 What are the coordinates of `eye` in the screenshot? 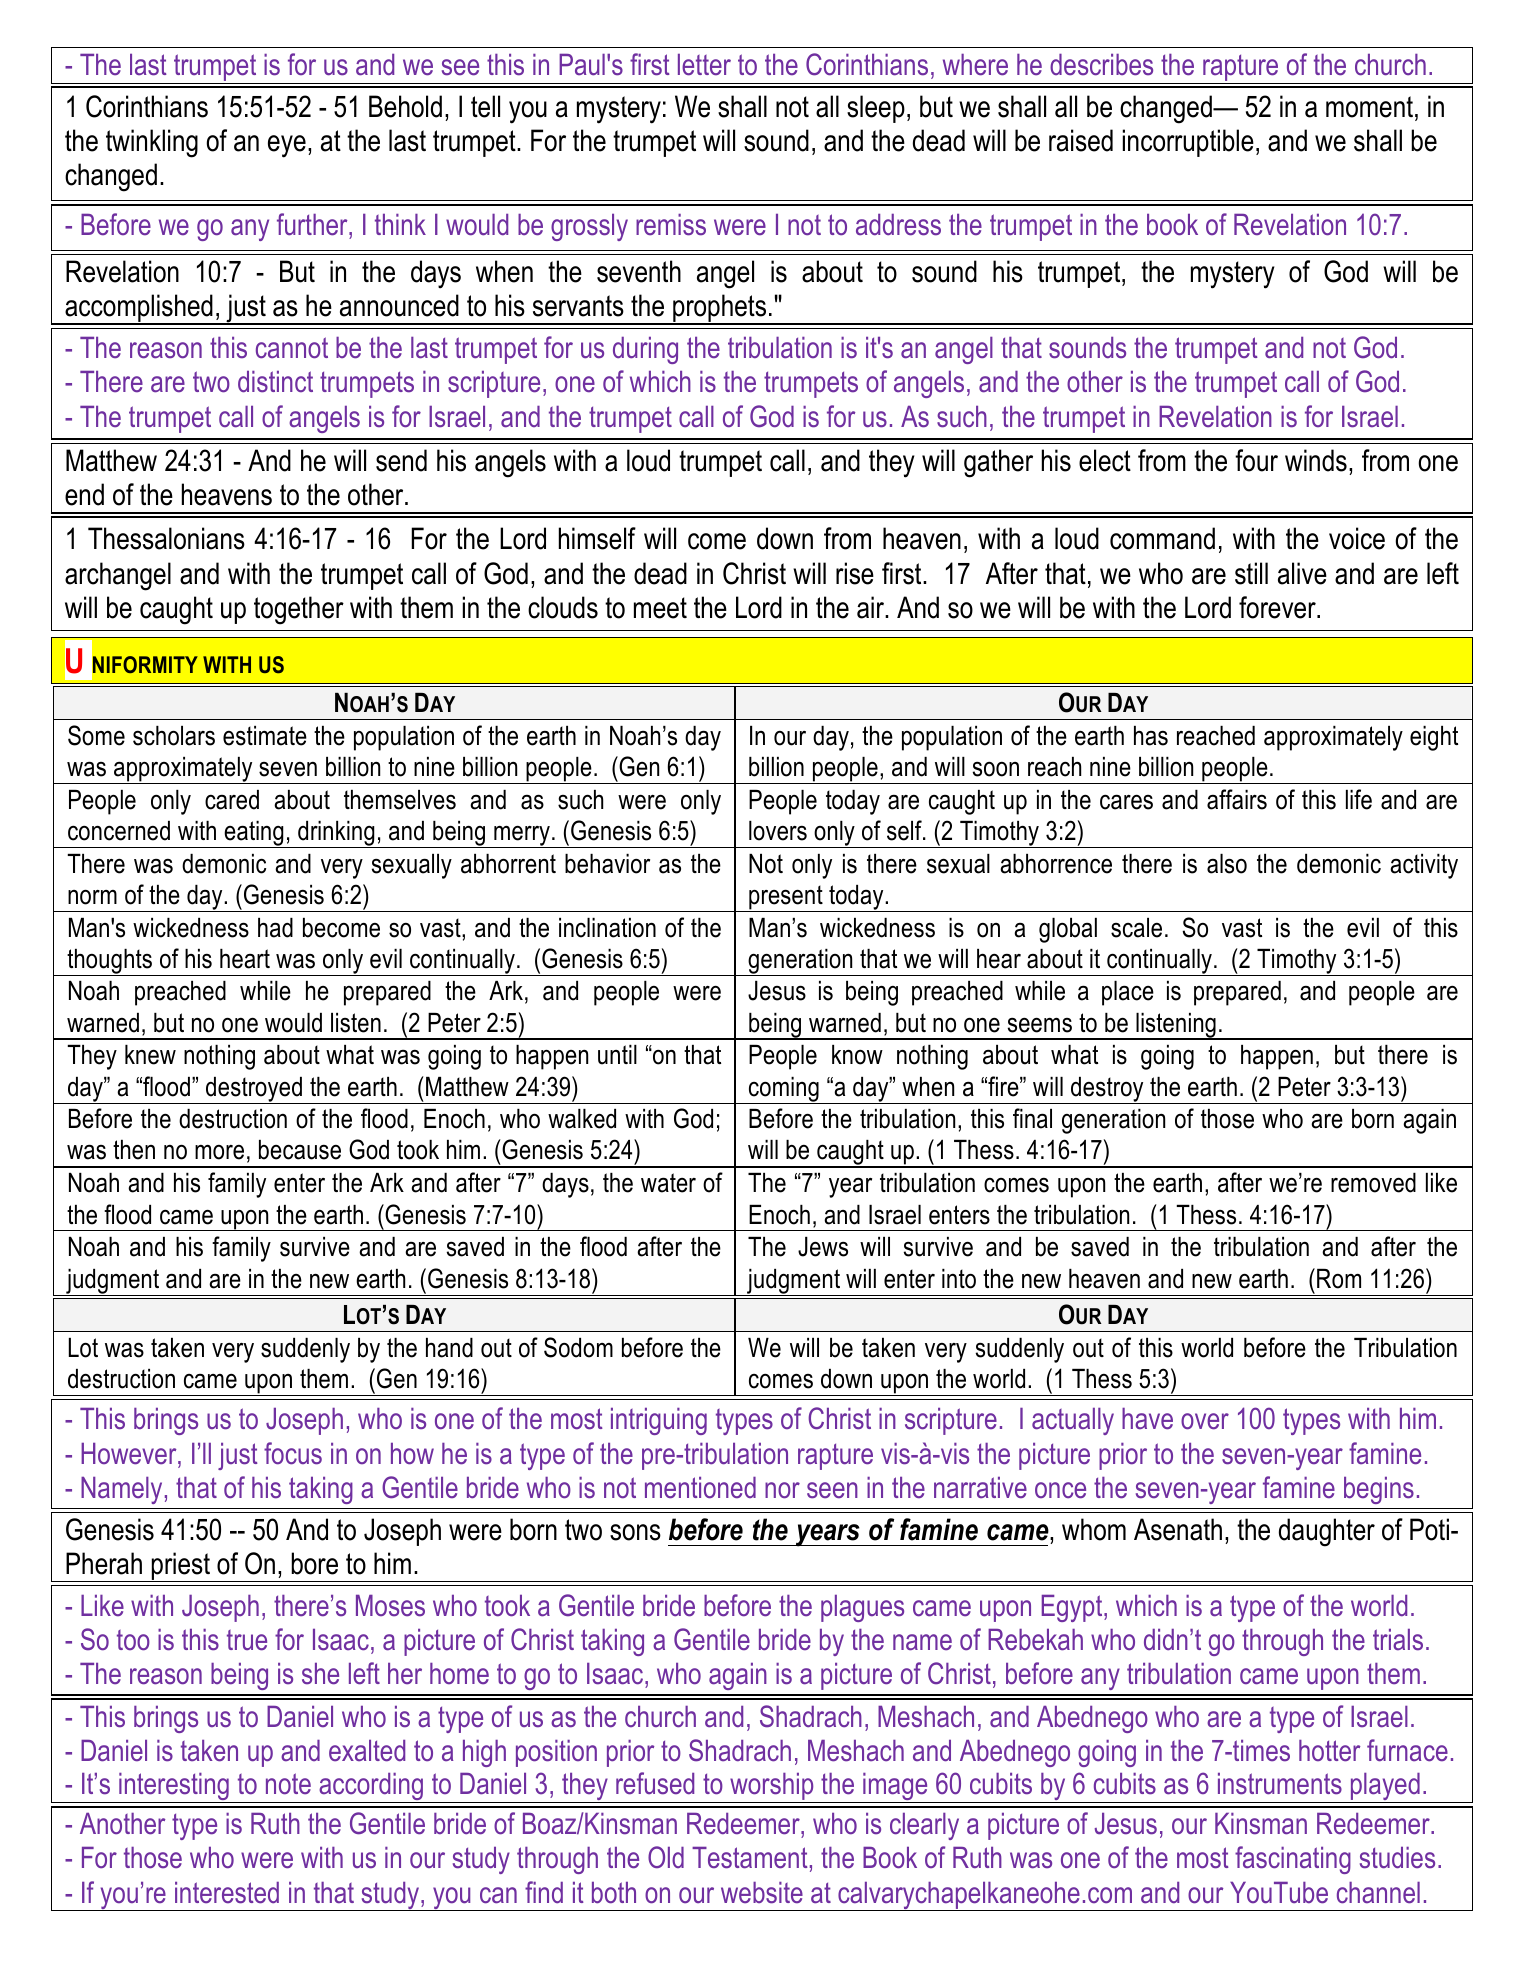 It's located at (287, 146).
